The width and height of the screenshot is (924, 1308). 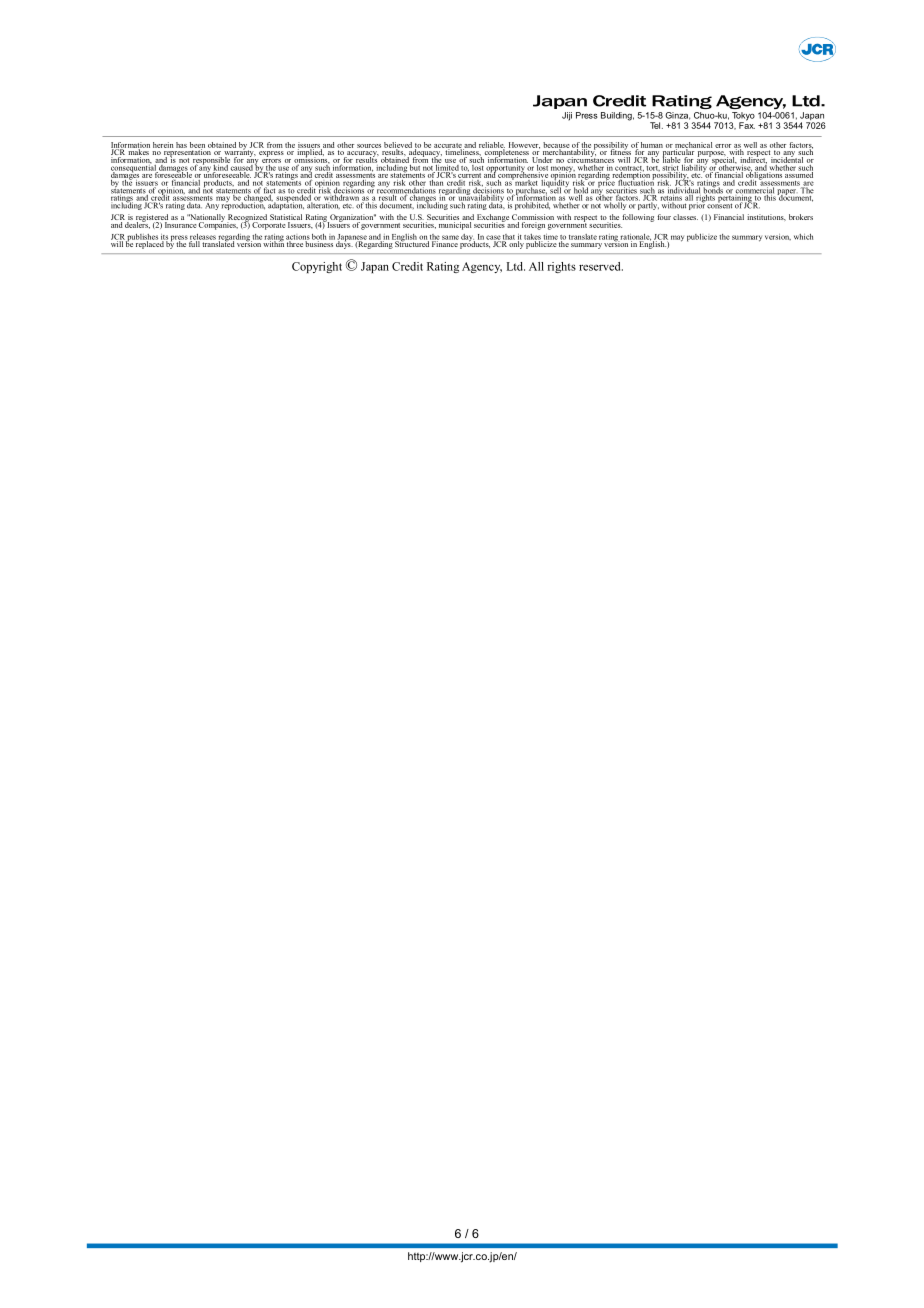 What do you see at coordinates (286, 218) in the screenshot?
I see `Statistical` at bounding box center [286, 218].
